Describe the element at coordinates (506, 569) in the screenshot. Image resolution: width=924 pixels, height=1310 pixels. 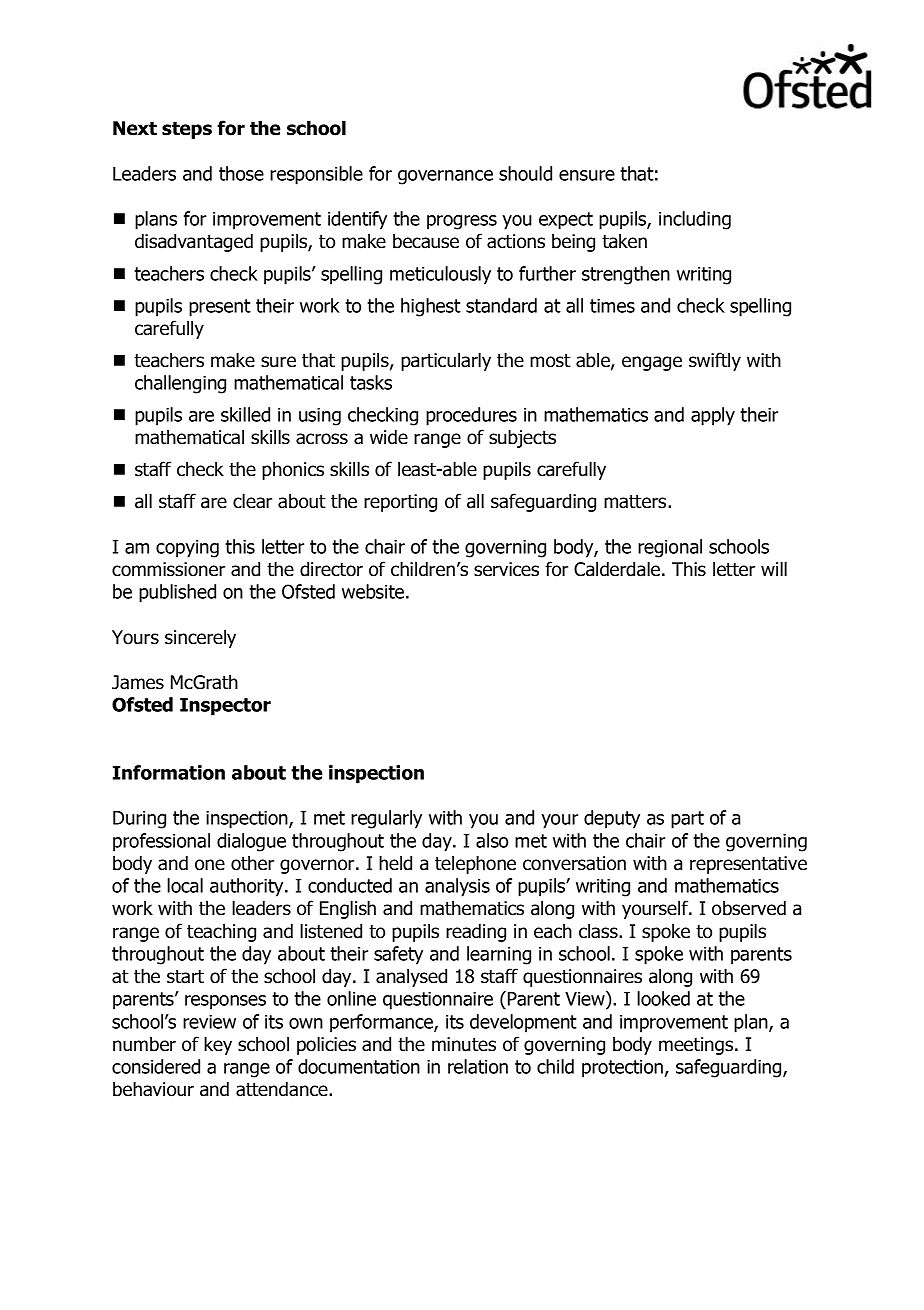
I see `services` at that location.
